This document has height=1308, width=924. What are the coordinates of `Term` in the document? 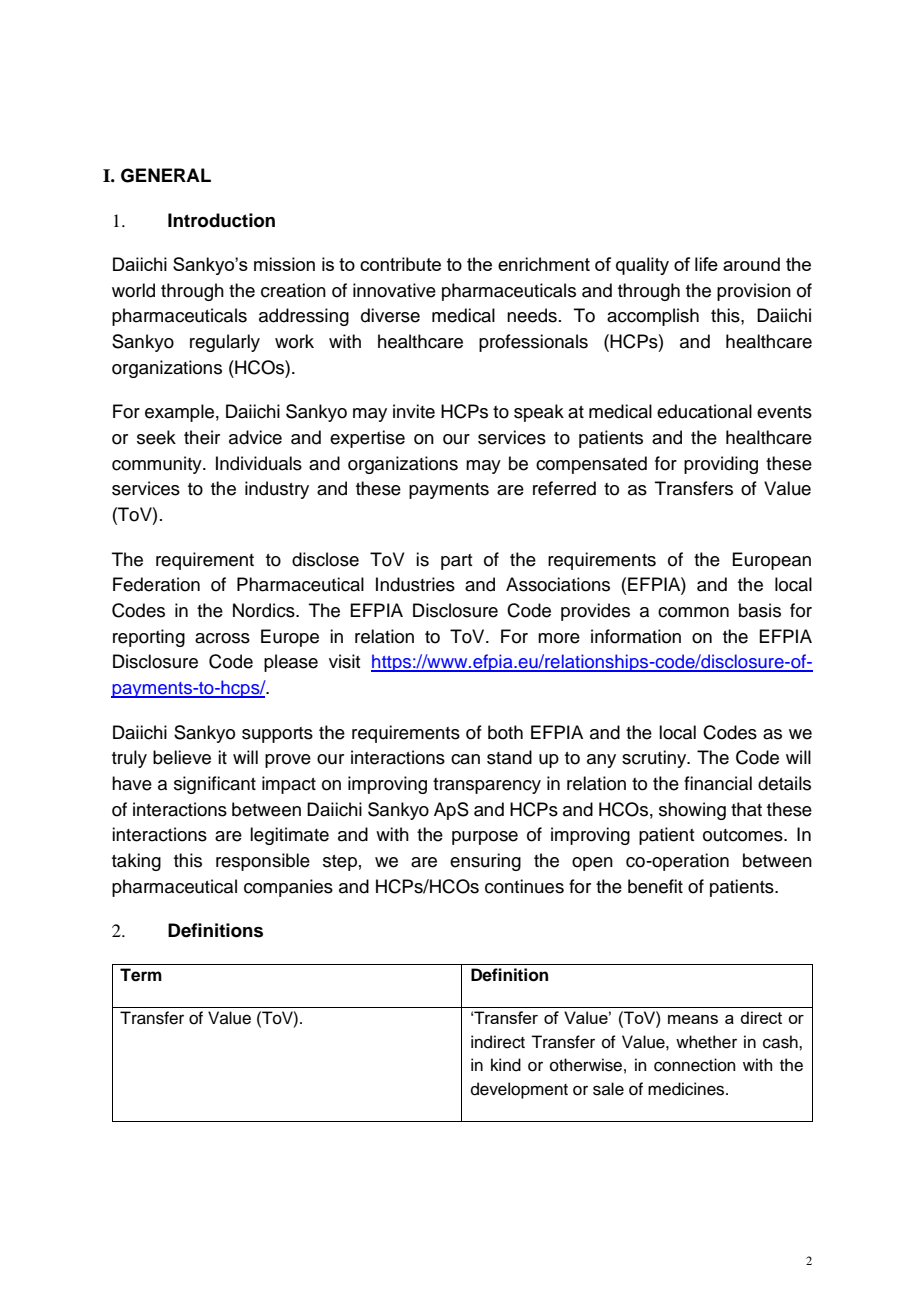 It's located at (141, 975).
